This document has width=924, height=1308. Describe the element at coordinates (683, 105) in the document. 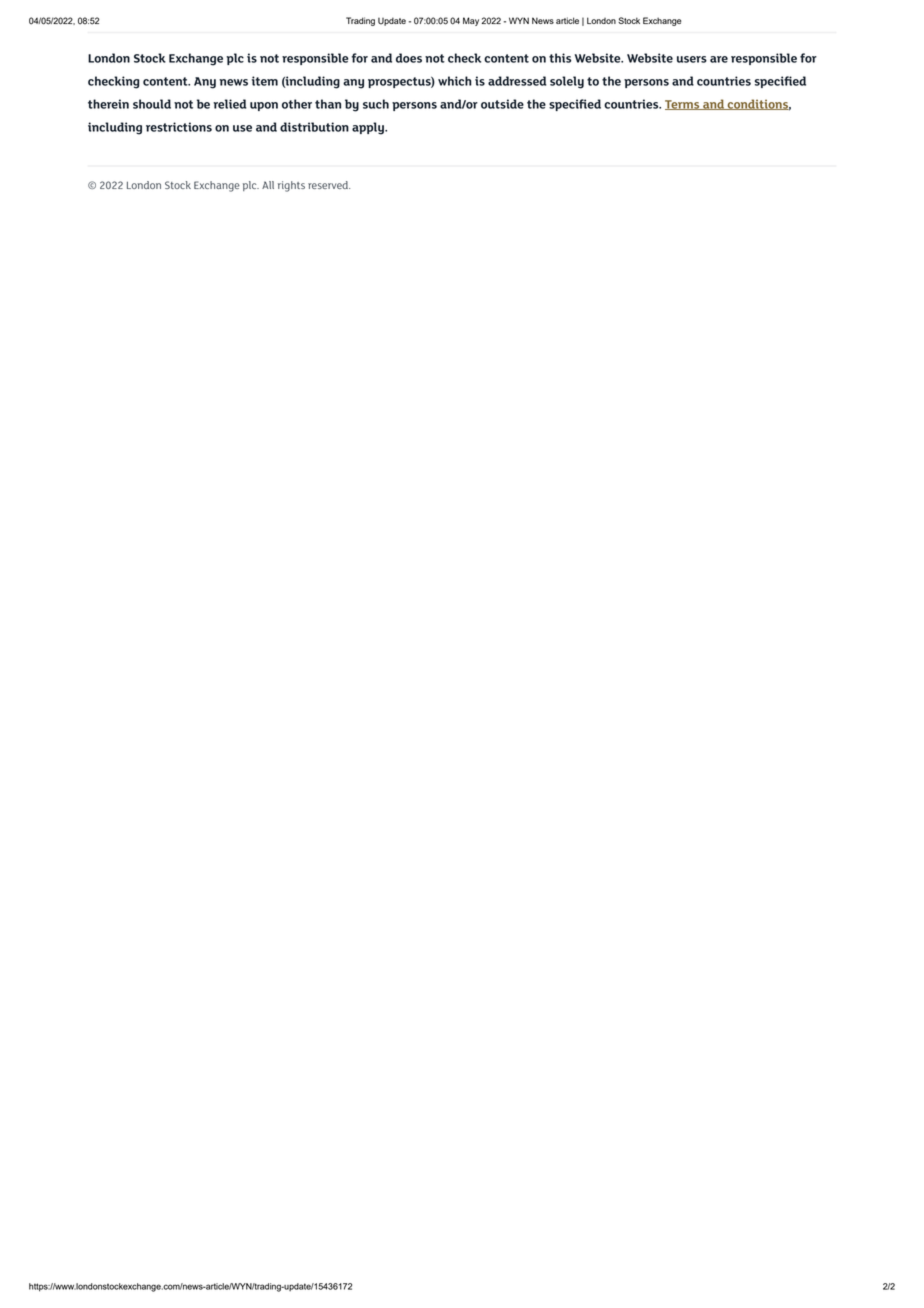

I see `Terms` at that location.
